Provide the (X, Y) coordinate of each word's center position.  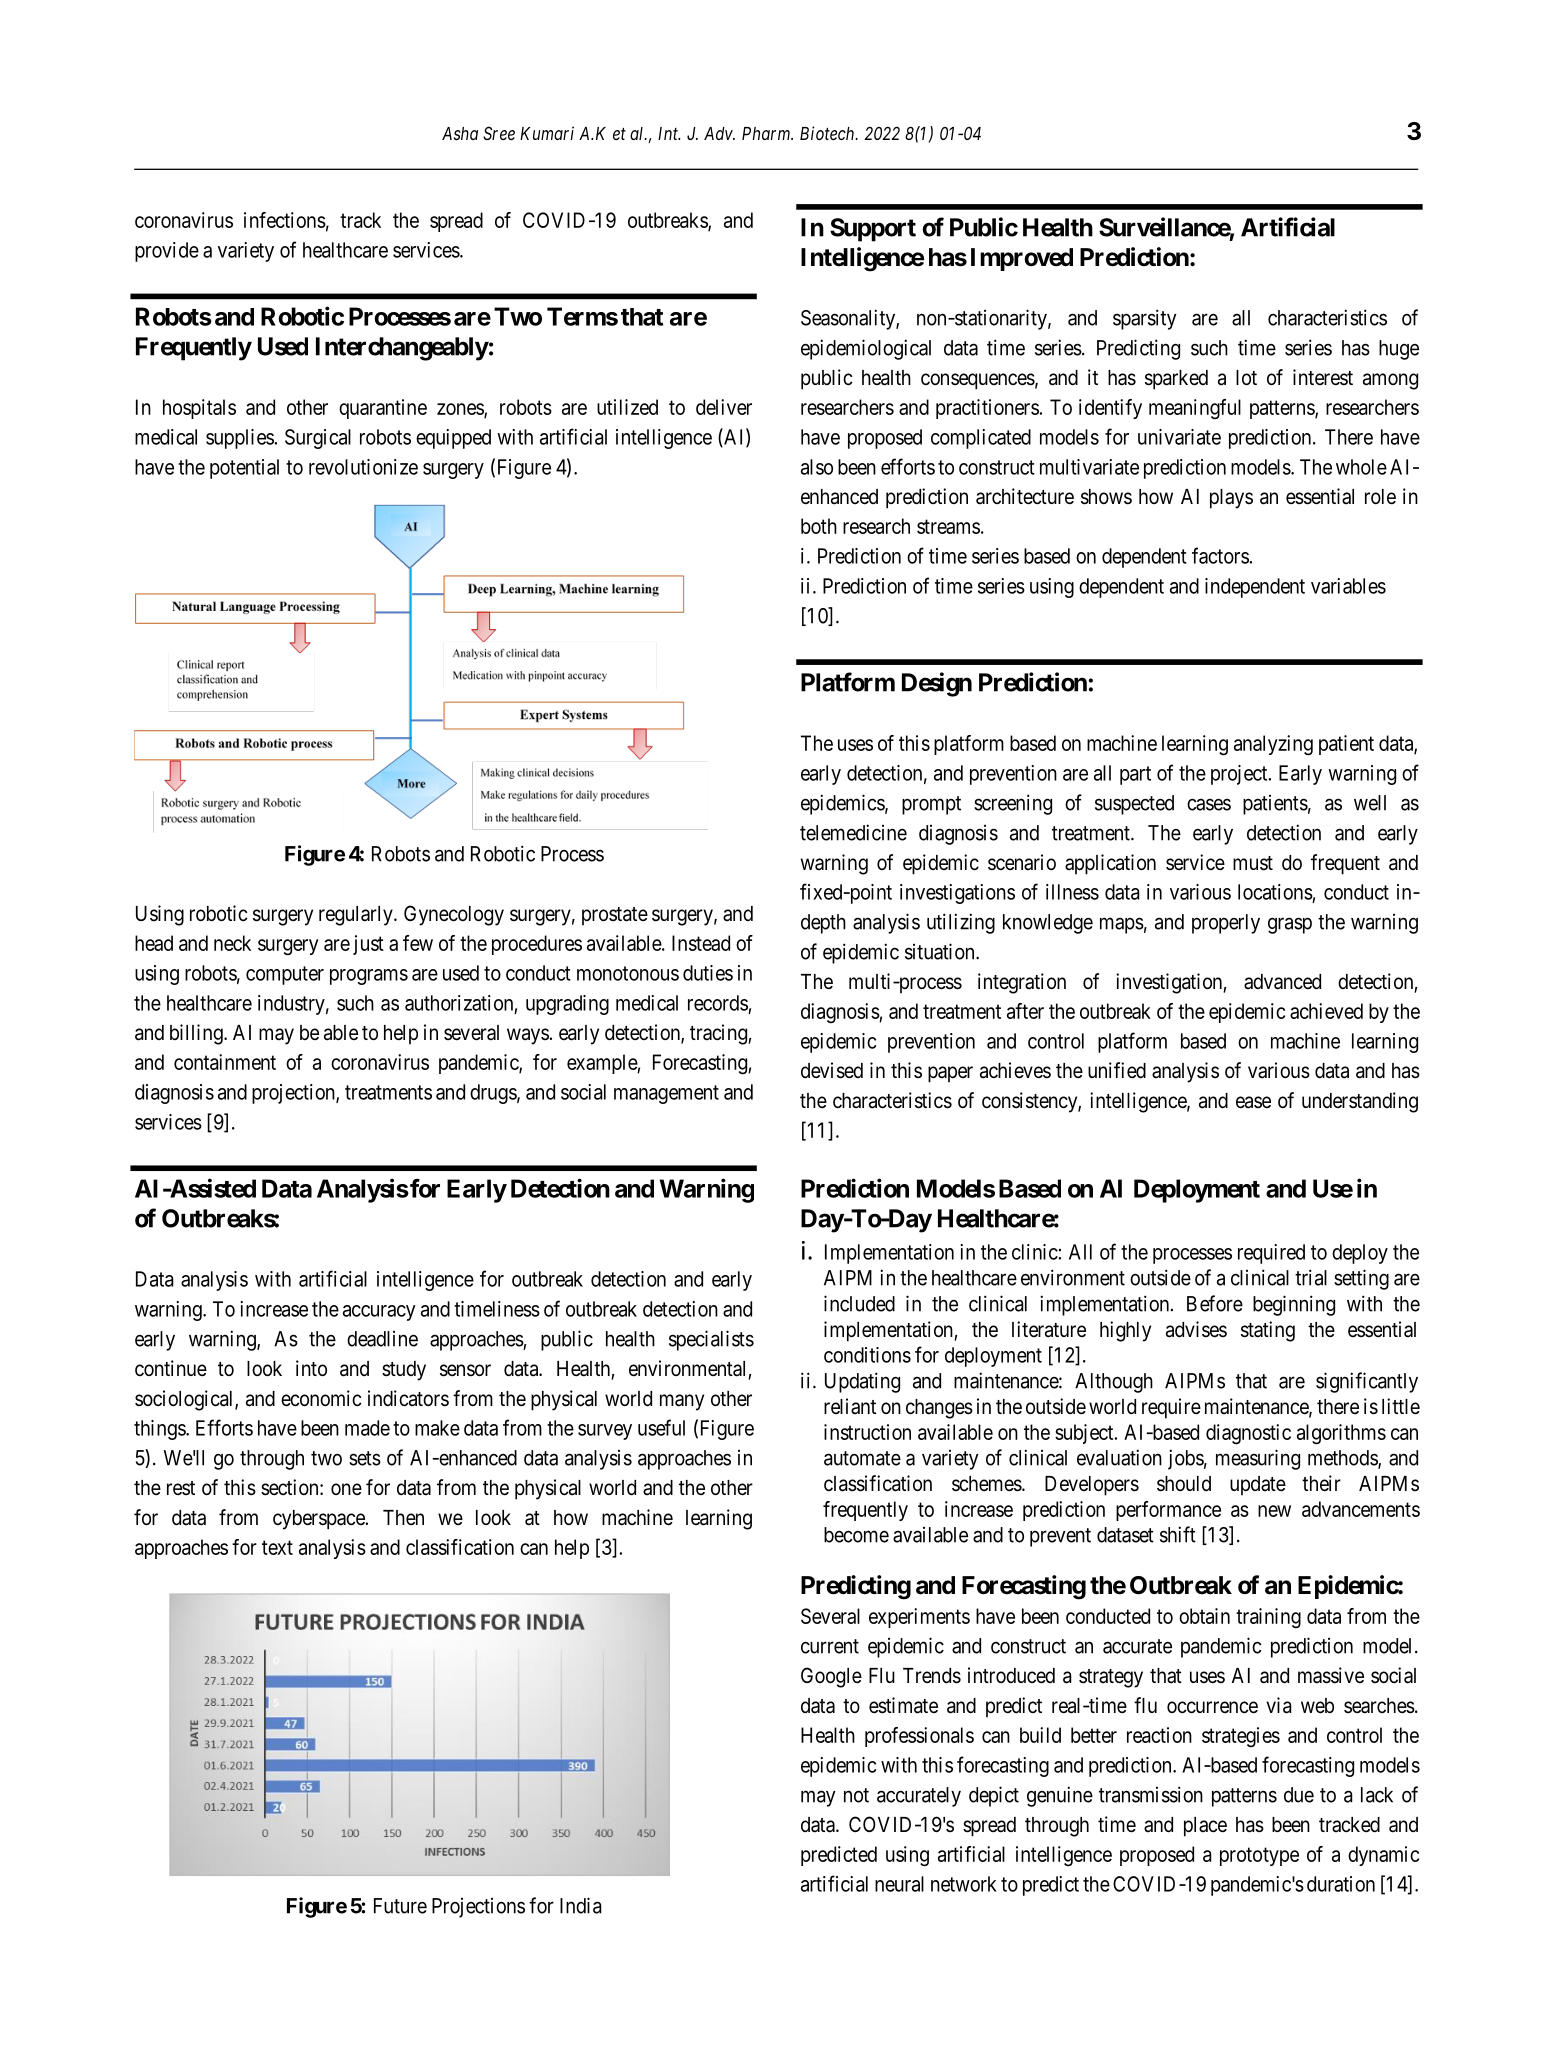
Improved (1022, 259)
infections (285, 220)
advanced (1282, 982)
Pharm (767, 133)
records (718, 1003)
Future (400, 1906)
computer (285, 975)
